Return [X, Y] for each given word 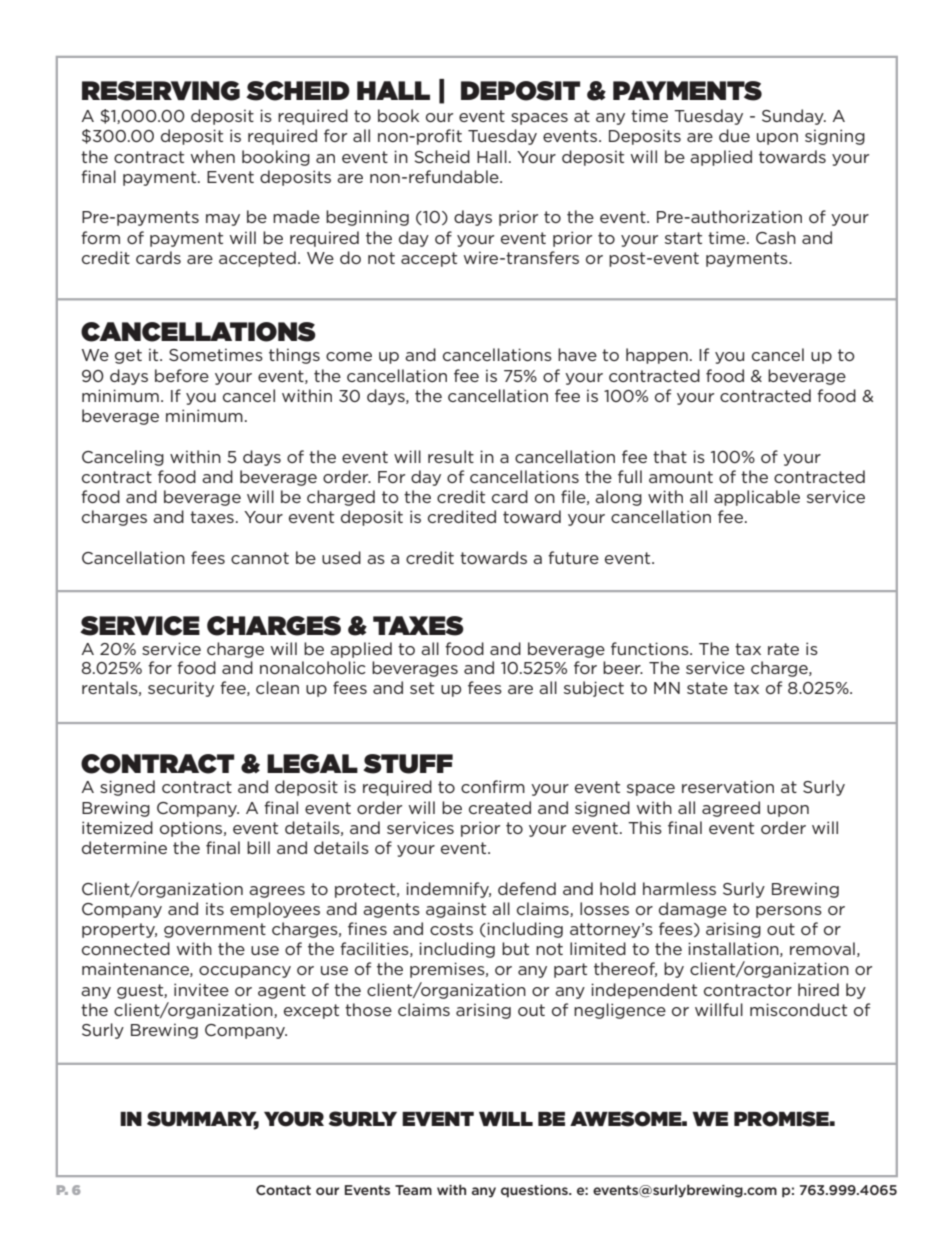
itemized [117, 827]
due [734, 135]
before [182, 375]
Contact [283, 1190]
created [500, 807]
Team [413, 1190]
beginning [367, 218]
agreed [731, 809]
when [213, 156]
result [451, 456]
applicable [757, 498]
